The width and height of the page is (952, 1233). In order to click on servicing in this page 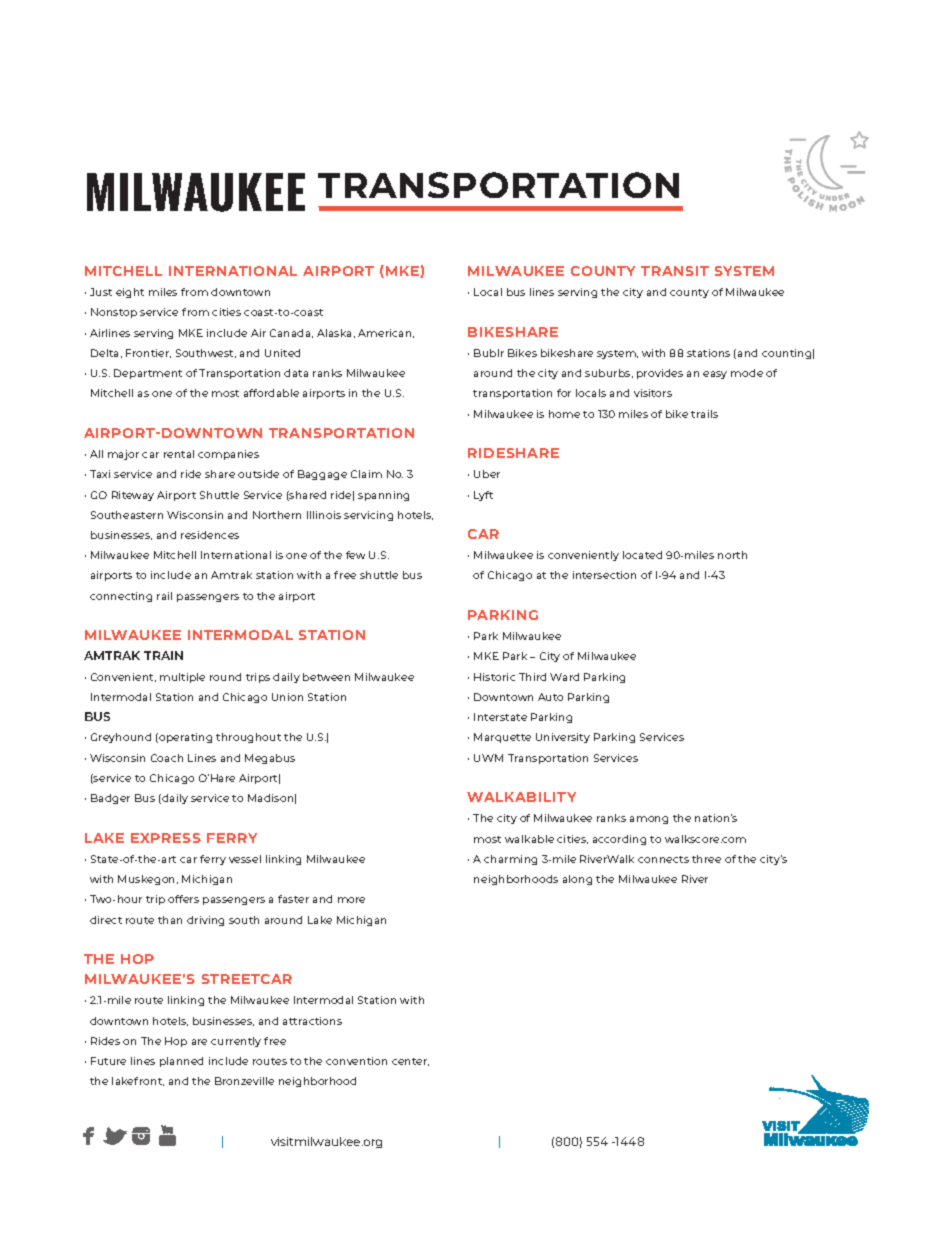, I will do `click(368, 516)`.
